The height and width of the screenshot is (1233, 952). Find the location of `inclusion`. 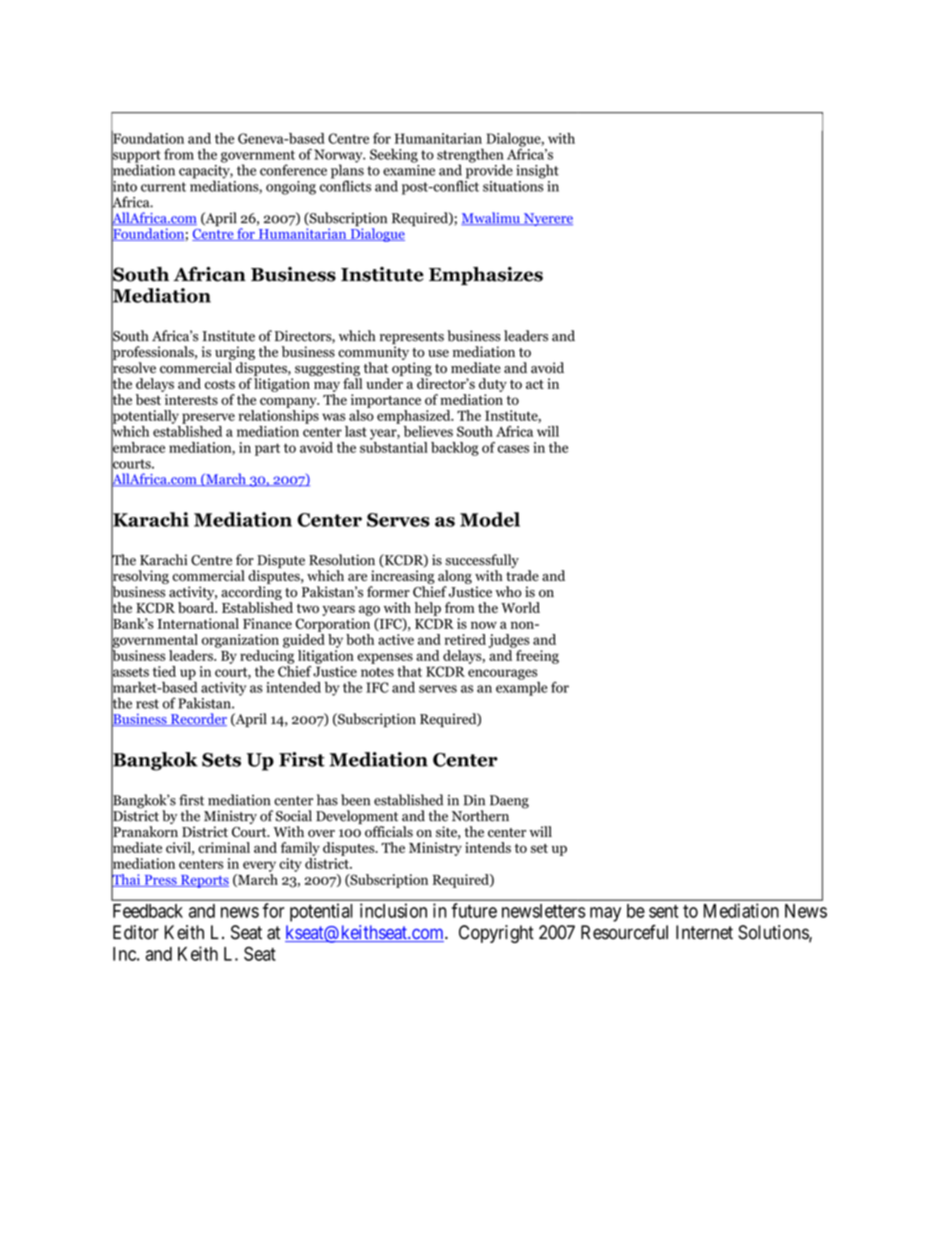

inclusion is located at coordinates (393, 910).
